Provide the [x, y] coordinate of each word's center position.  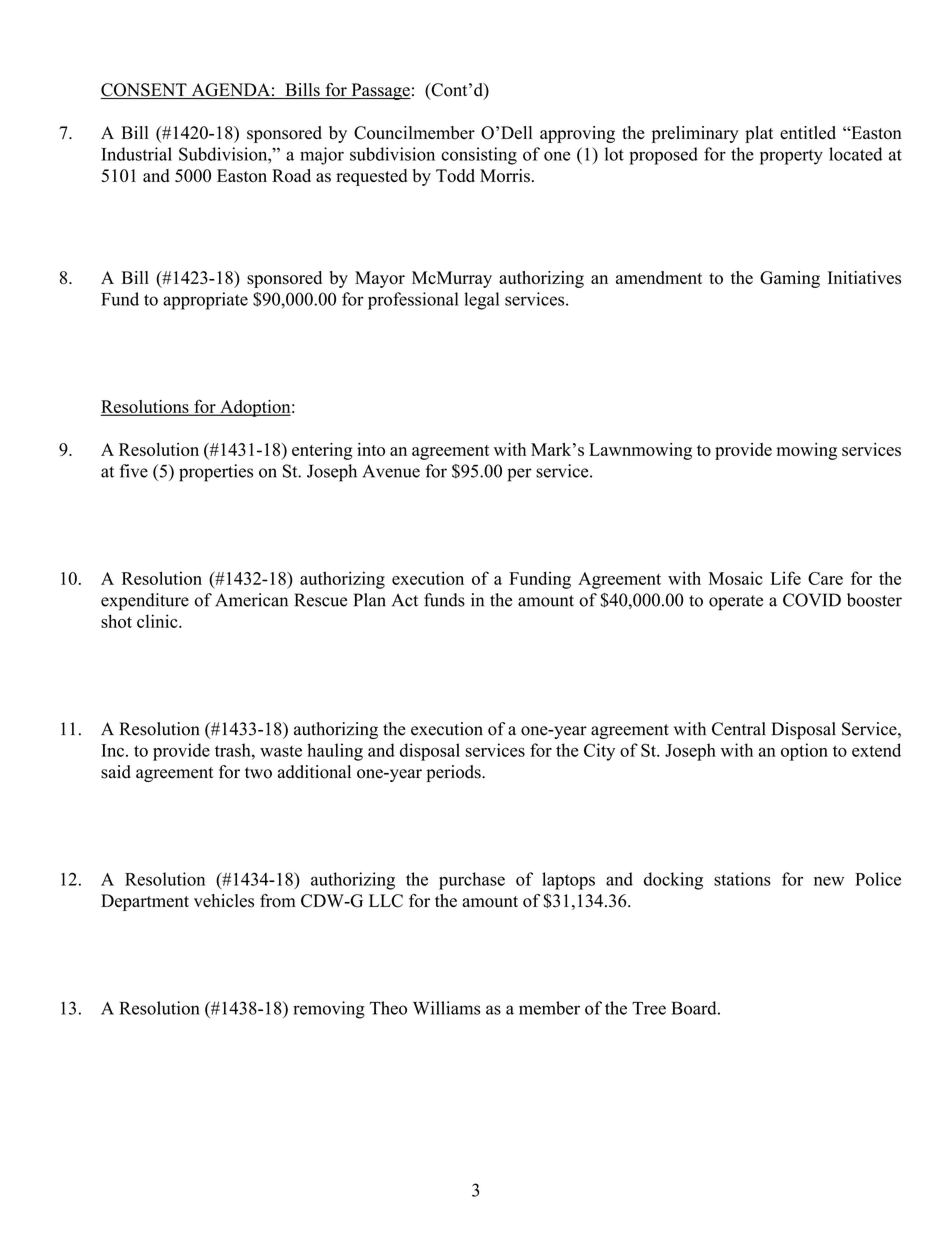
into [371, 449]
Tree [649, 1008]
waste [281, 751]
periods [454, 773]
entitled [808, 132]
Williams [446, 1008]
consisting [479, 156]
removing [329, 1010]
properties [216, 473]
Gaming [790, 279]
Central [739, 729]
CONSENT [144, 91]
